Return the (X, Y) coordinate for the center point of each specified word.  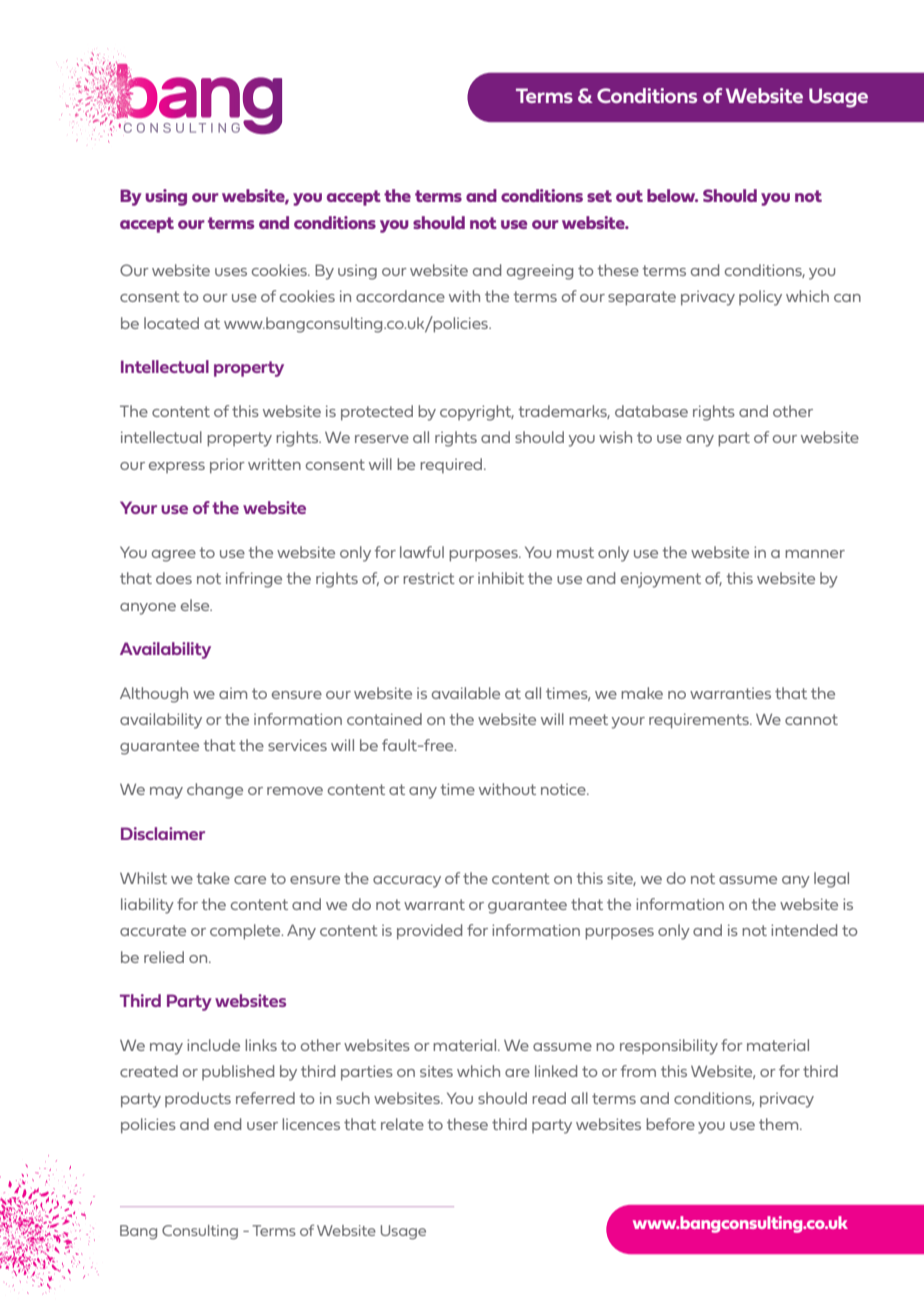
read (549, 1098)
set (599, 196)
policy (760, 298)
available (466, 693)
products (198, 1099)
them (780, 1124)
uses (231, 272)
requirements (700, 721)
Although (154, 695)
